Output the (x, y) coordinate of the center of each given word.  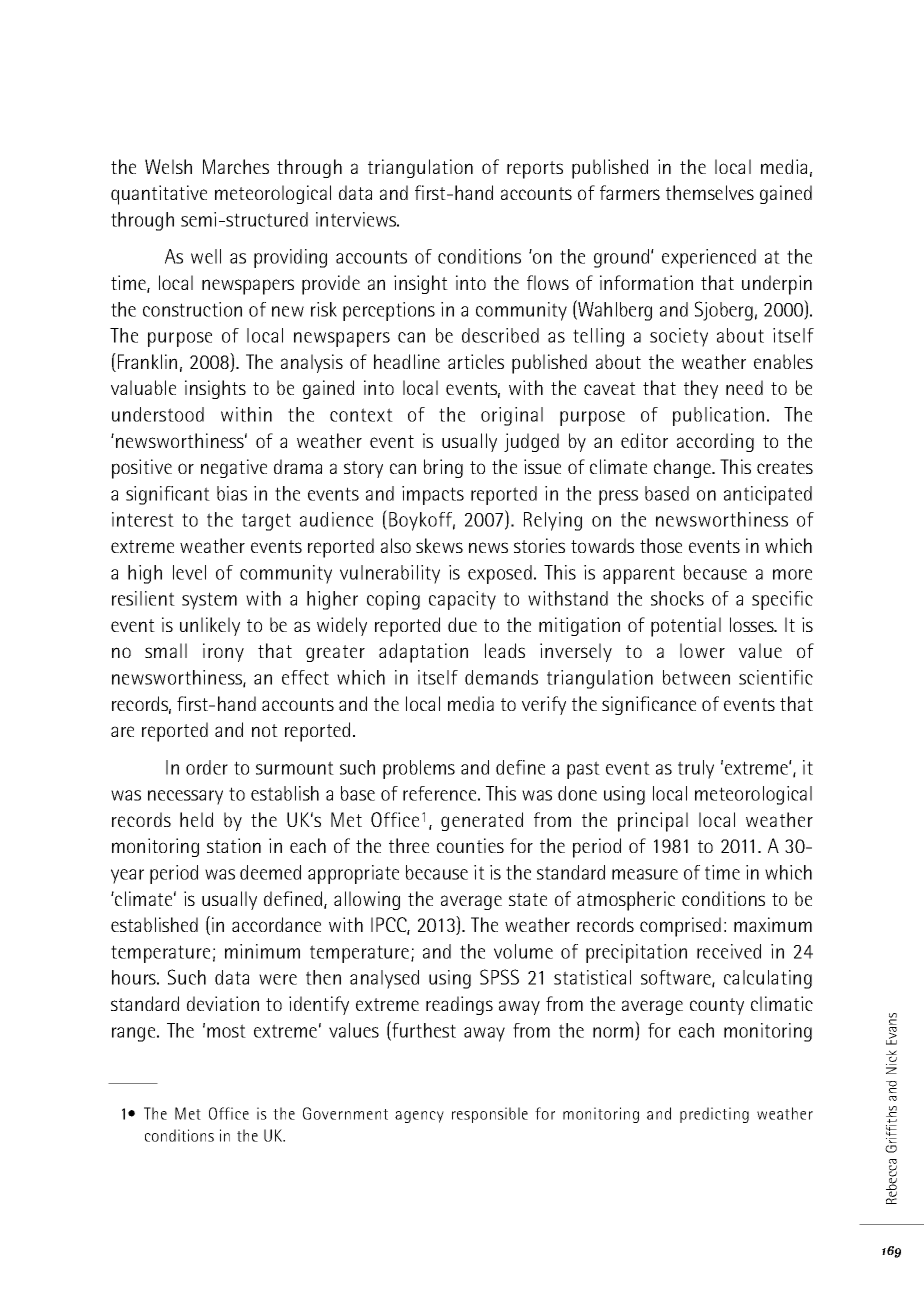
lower (702, 650)
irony (223, 652)
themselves (710, 192)
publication (718, 416)
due (462, 624)
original (512, 416)
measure (645, 874)
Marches (236, 166)
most (226, 1031)
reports (535, 170)
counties (470, 845)
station (234, 845)
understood (158, 414)
